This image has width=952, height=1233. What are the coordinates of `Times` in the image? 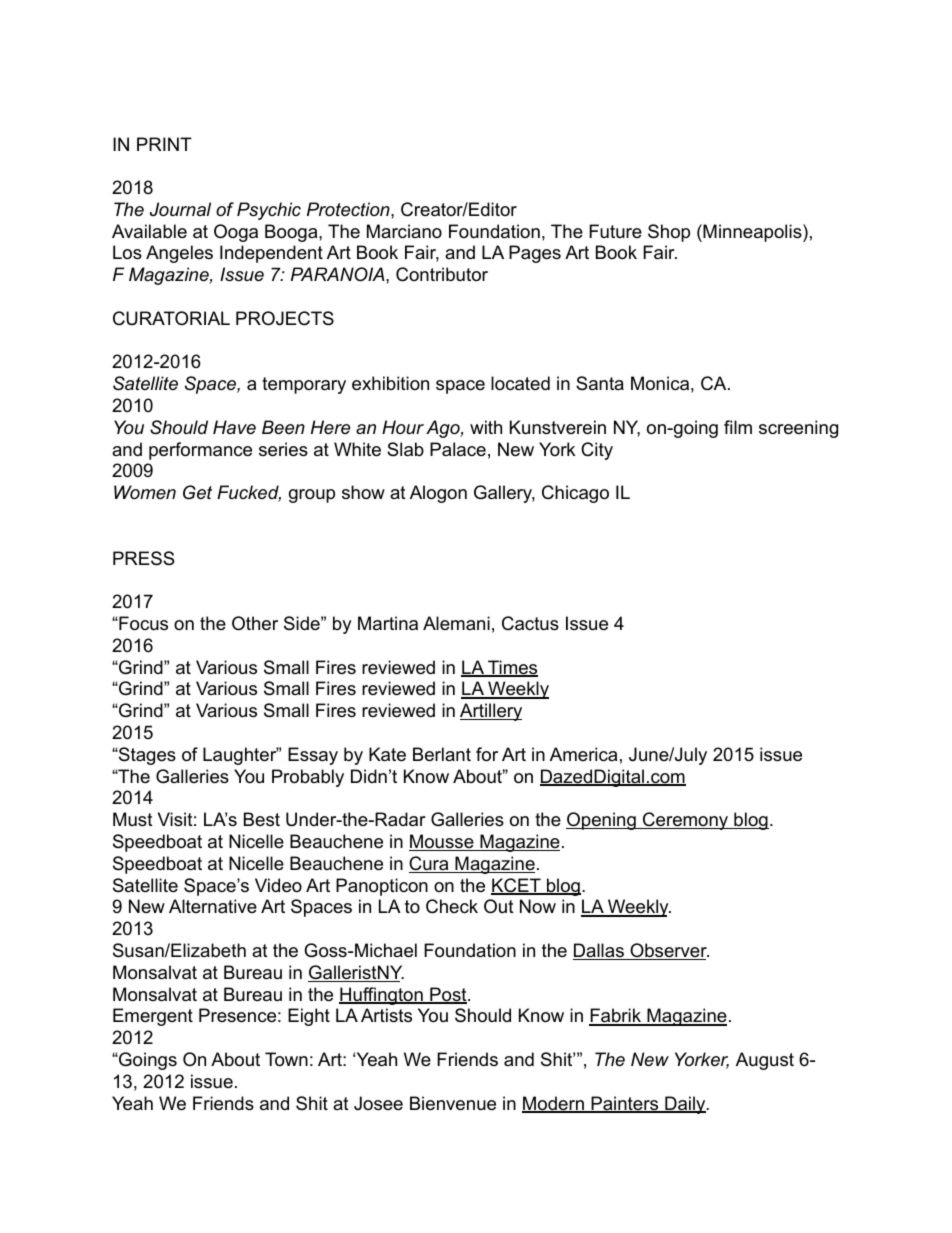 It's located at (512, 668).
